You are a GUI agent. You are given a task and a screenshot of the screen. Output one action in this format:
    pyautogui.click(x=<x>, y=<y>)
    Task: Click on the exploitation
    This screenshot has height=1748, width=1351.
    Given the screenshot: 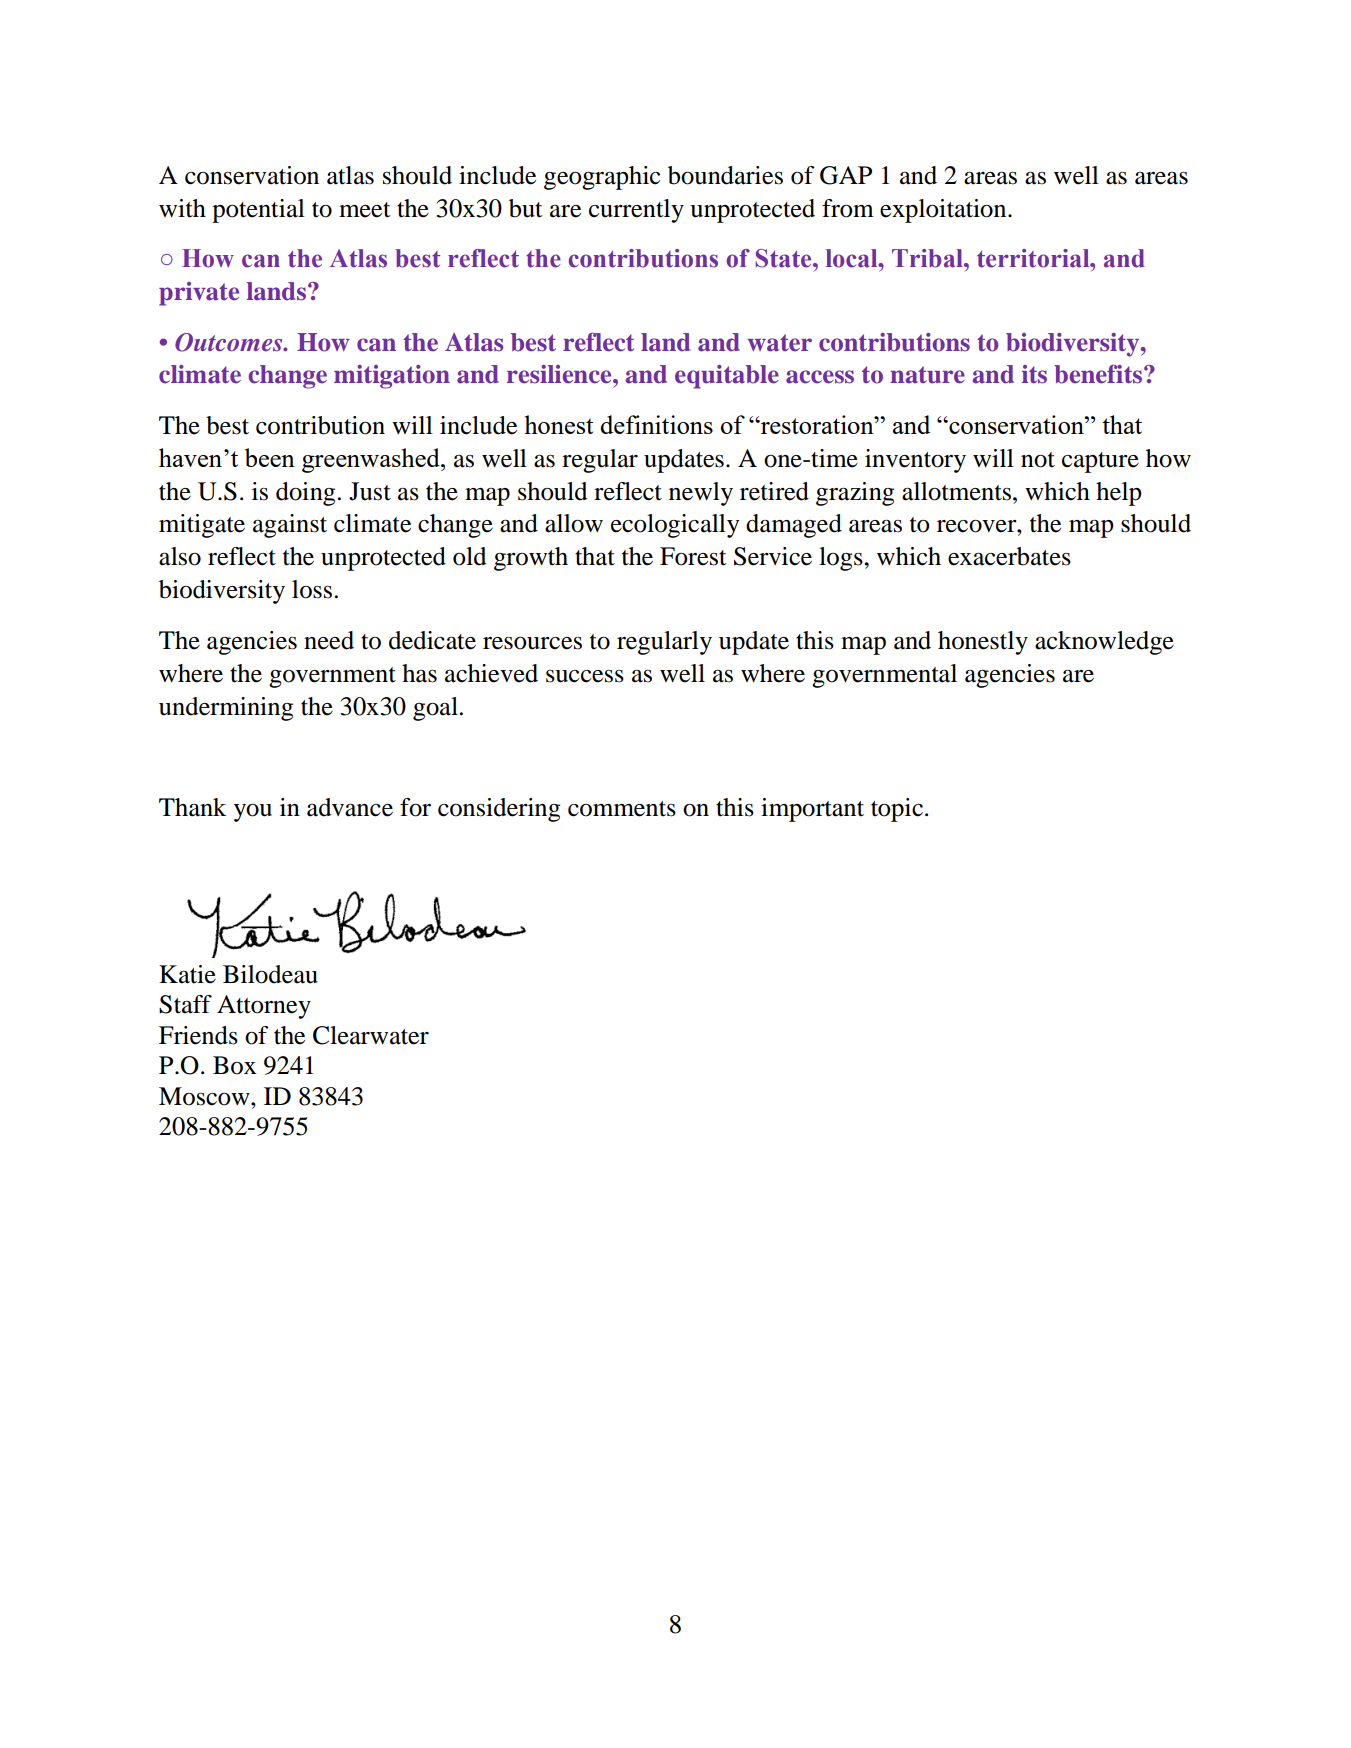 What is the action you would take?
    pyautogui.click(x=944, y=211)
